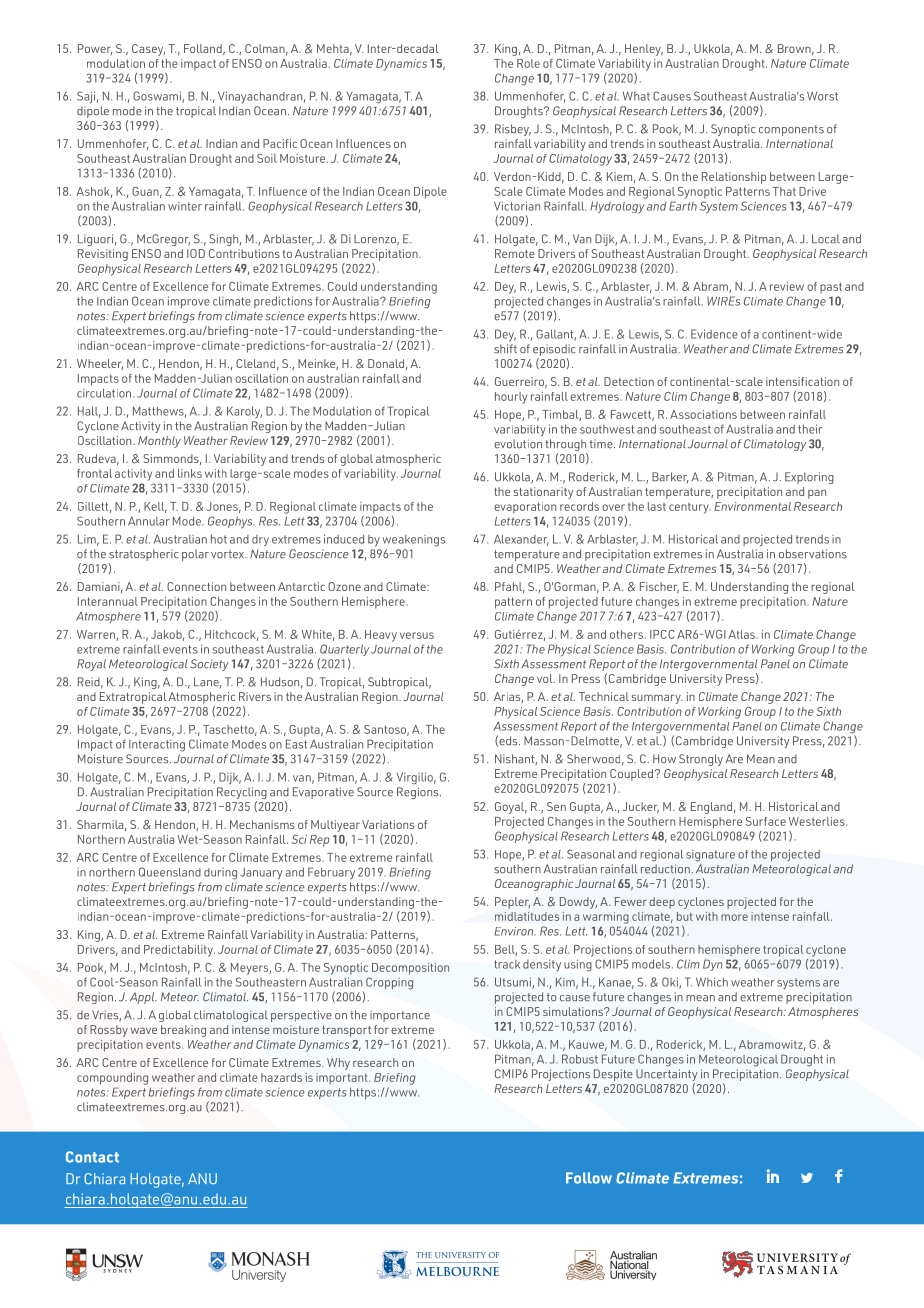 Image resolution: width=924 pixels, height=1308 pixels. What do you see at coordinates (505, 349) in the screenshot?
I see `shift` at bounding box center [505, 349].
